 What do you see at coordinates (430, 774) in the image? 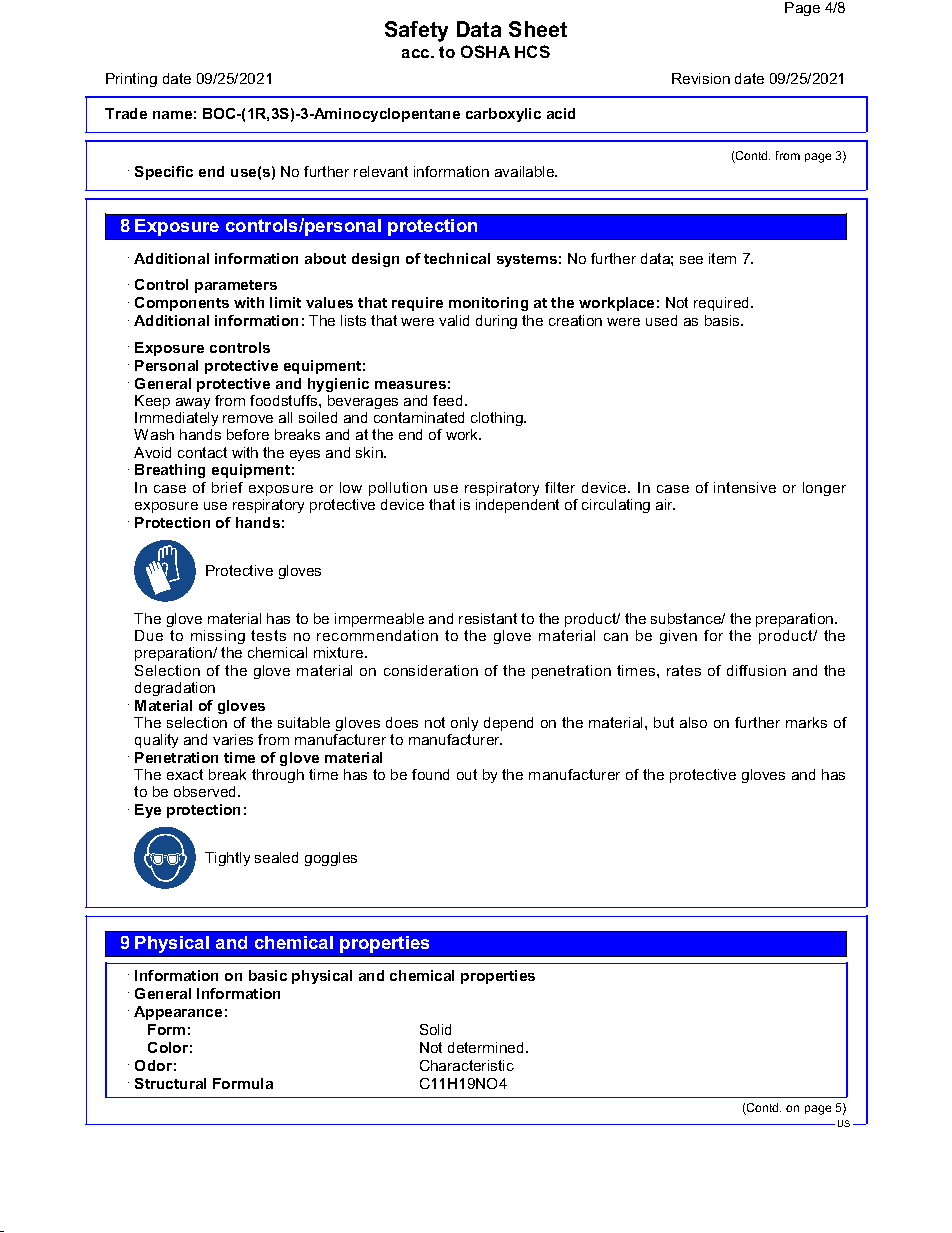
I see `found` at bounding box center [430, 774].
